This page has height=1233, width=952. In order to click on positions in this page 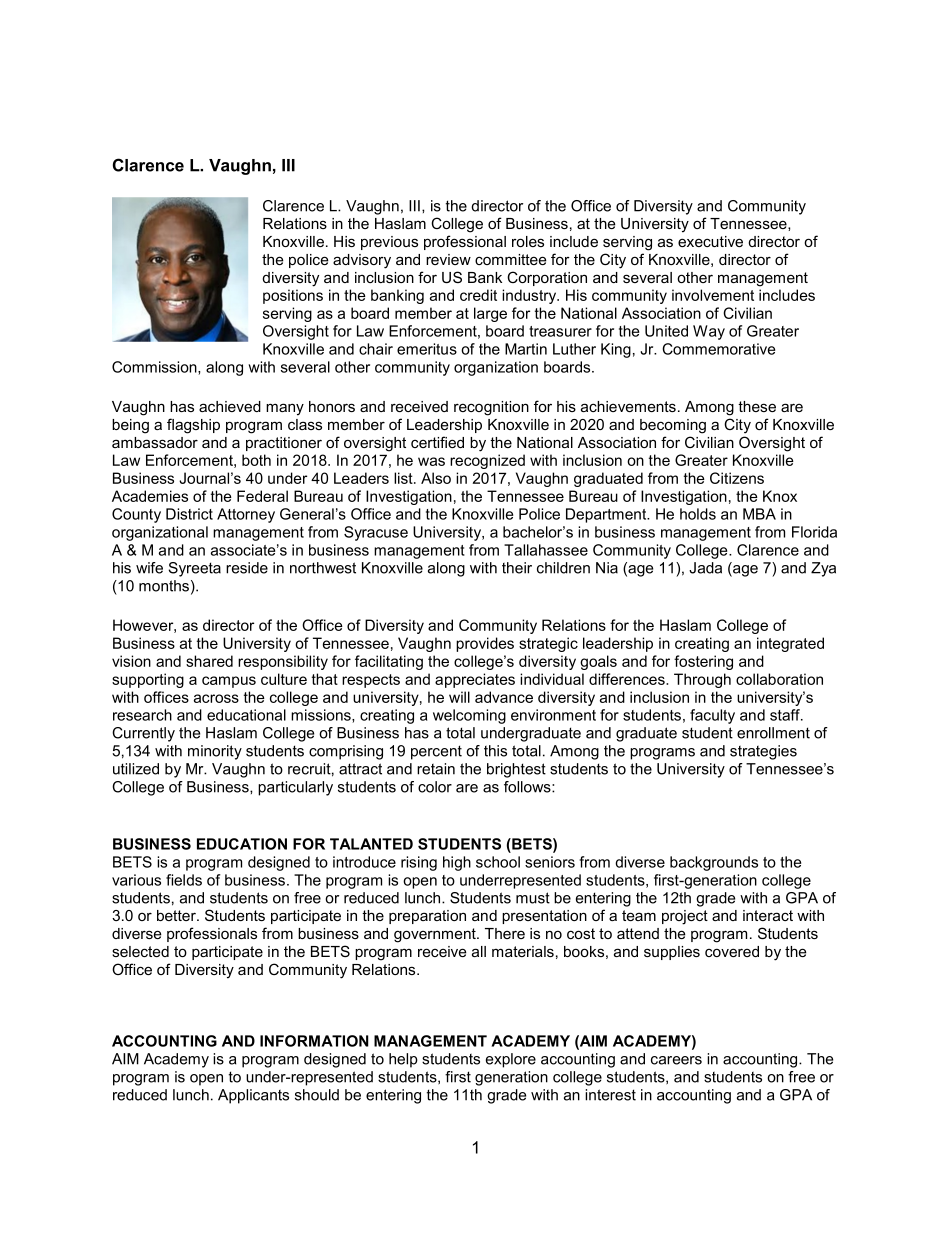, I will do `click(293, 296)`.
